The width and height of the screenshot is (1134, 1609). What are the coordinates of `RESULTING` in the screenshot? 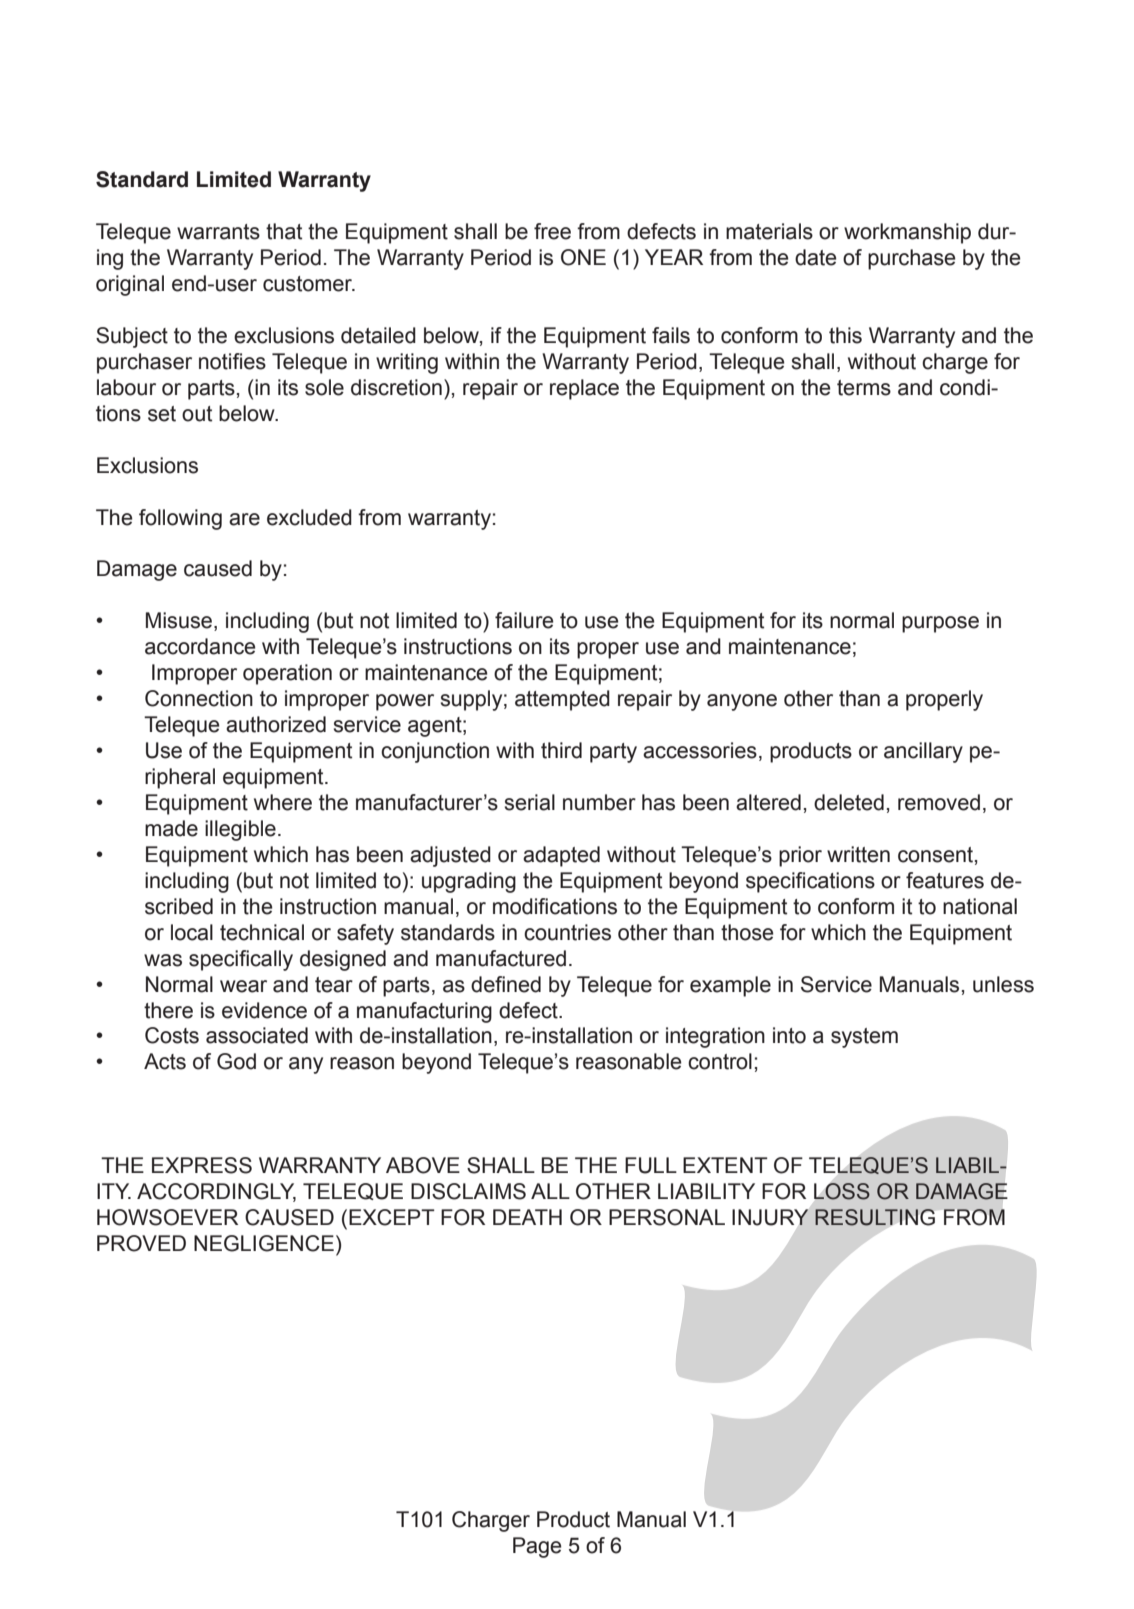 It's located at (875, 1217).
